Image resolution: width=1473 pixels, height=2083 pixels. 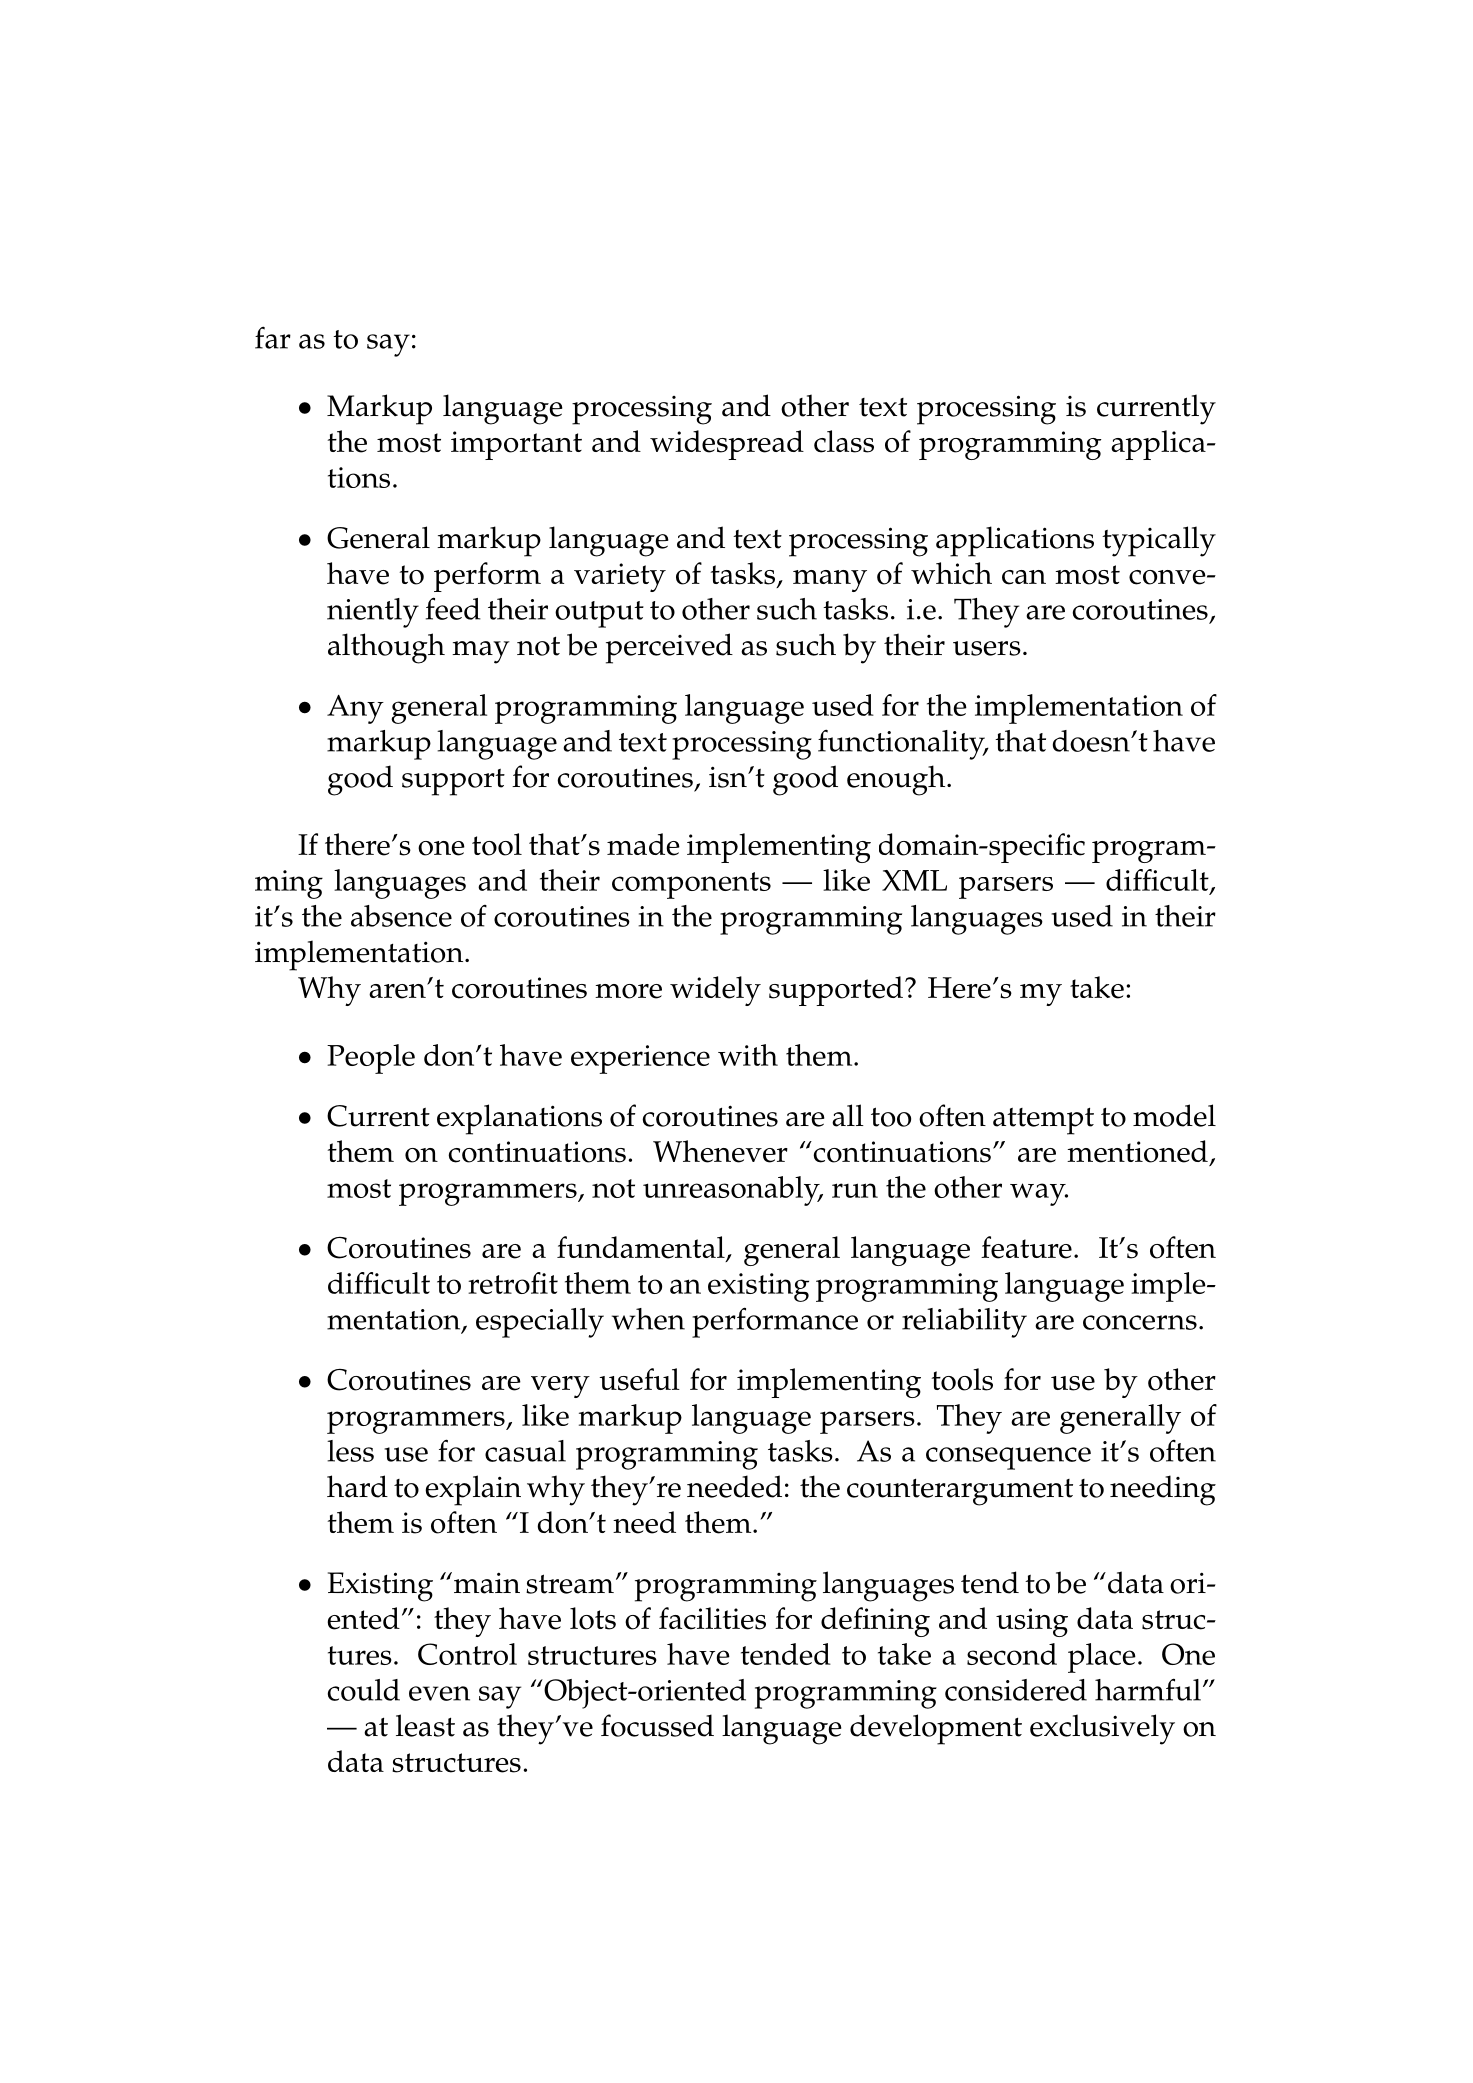 What do you see at coordinates (1016, 1690) in the screenshot?
I see `considered` at bounding box center [1016, 1690].
